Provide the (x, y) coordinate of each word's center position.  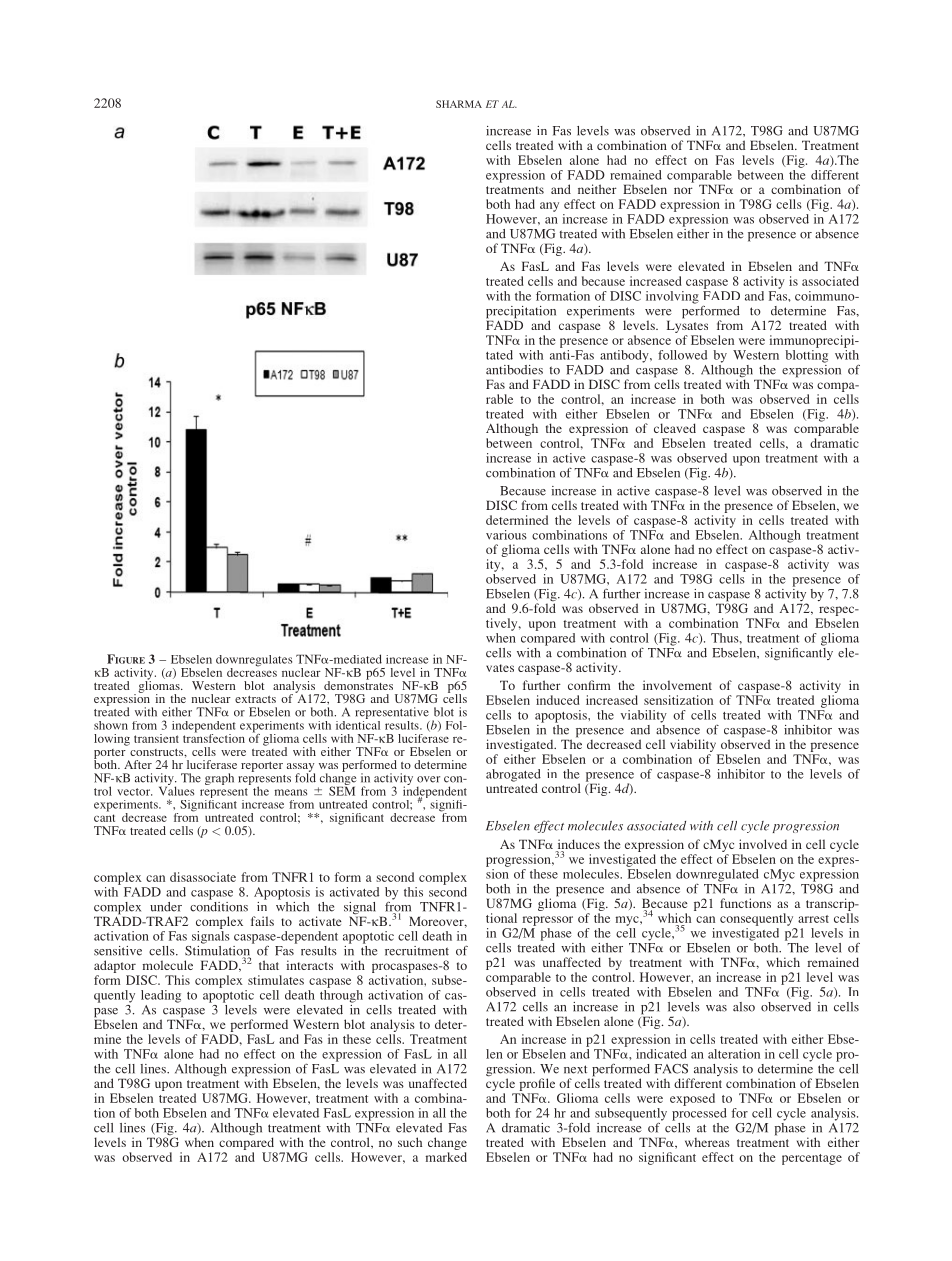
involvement (677, 685)
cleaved (675, 428)
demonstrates (358, 684)
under (166, 907)
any (549, 207)
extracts (255, 699)
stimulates (276, 980)
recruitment (417, 951)
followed (682, 355)
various (506, 535)
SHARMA (459, 104)
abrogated (513, 776)
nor (683, 190)
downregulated (717, 875)
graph (219, 779)
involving (672, 297)
